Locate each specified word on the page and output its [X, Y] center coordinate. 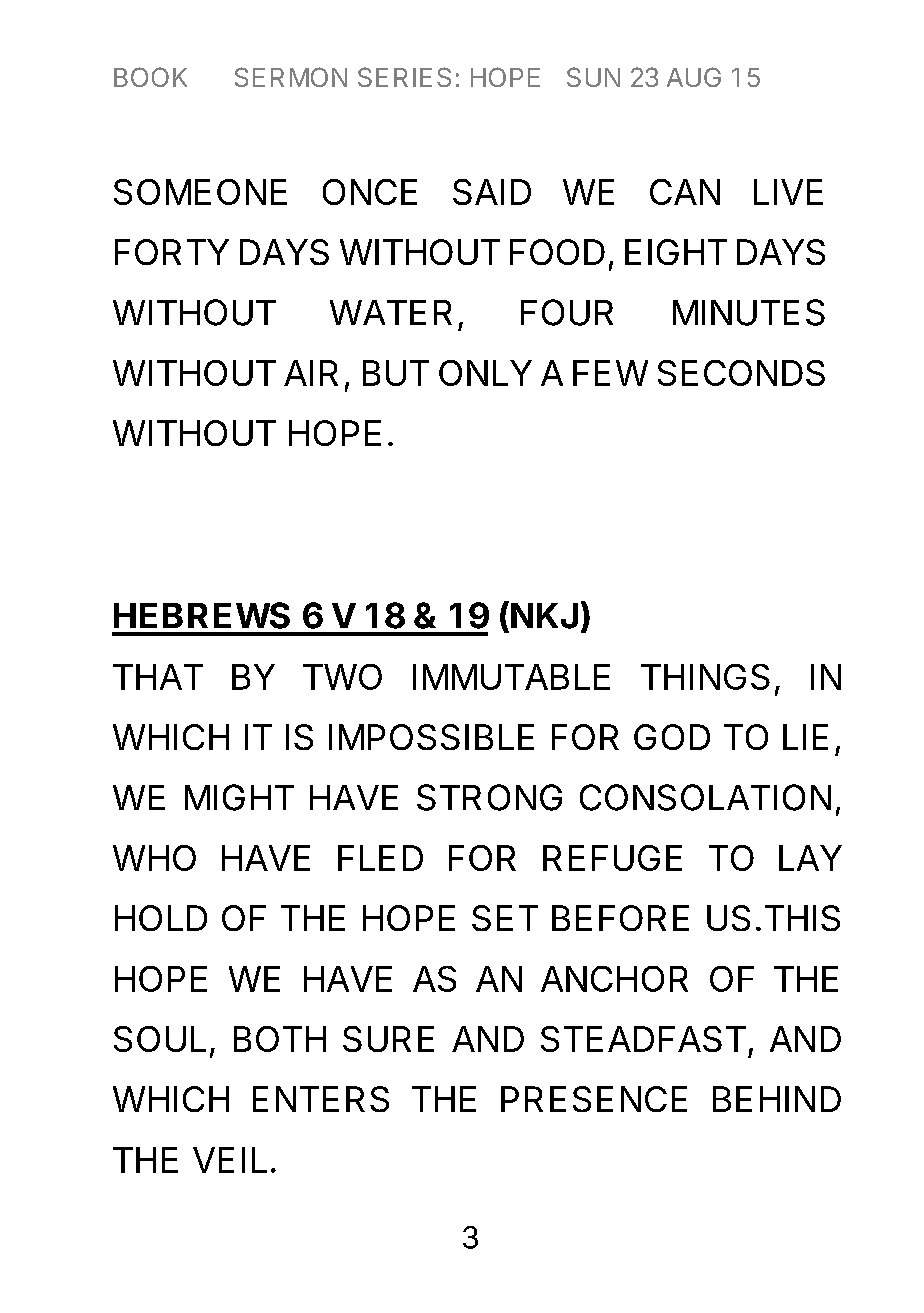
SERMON [291, 77]
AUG [694, 77]
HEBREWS [202, 615]
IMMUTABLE [511, 677]
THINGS [705, 677]
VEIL [230, 1160]
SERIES [404, 77]
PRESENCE [594, 1099]
